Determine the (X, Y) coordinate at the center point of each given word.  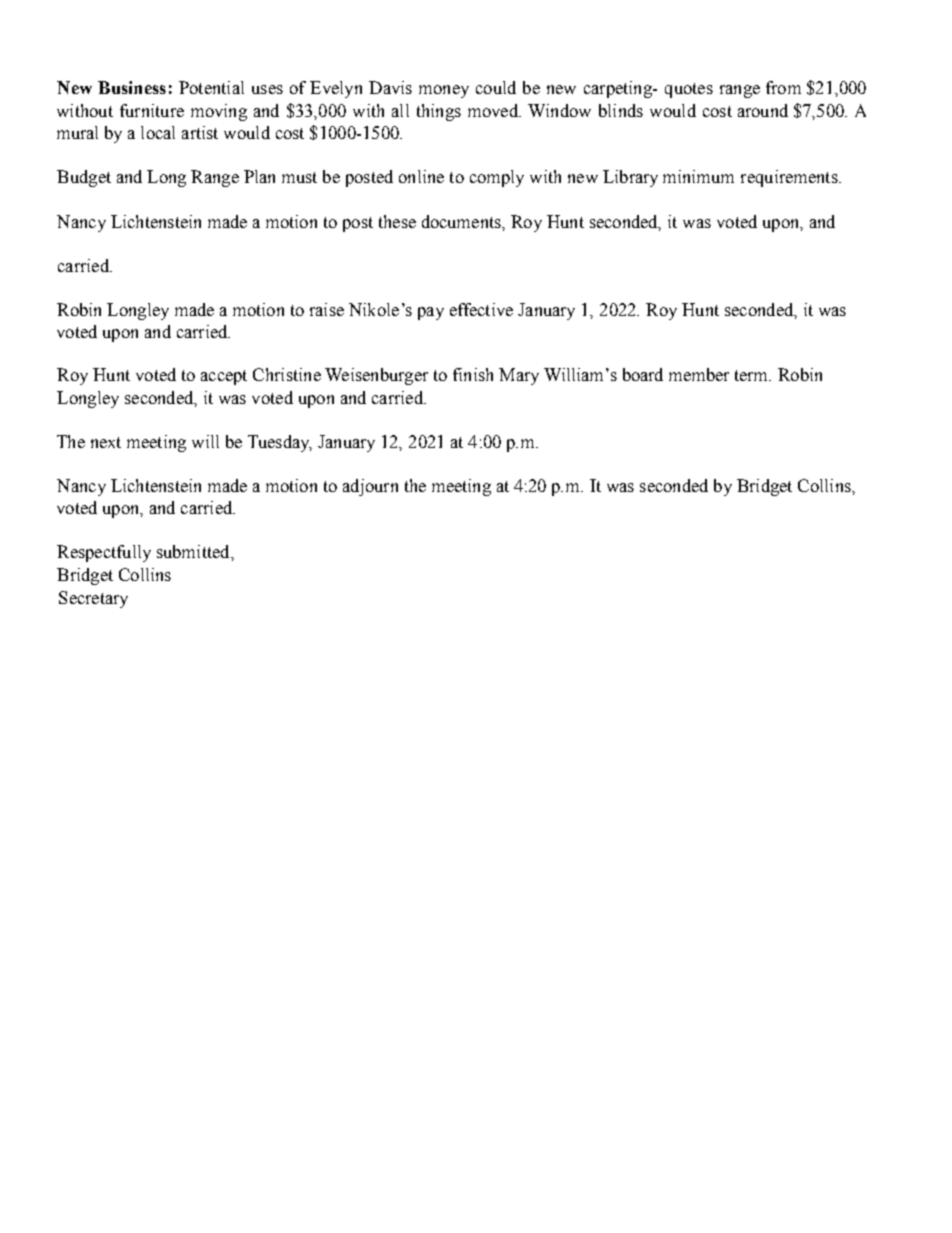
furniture (152, 110)
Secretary (93, 599)
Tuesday (280, 443)
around (763, 110)
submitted (194, 551)
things (439, 112)
